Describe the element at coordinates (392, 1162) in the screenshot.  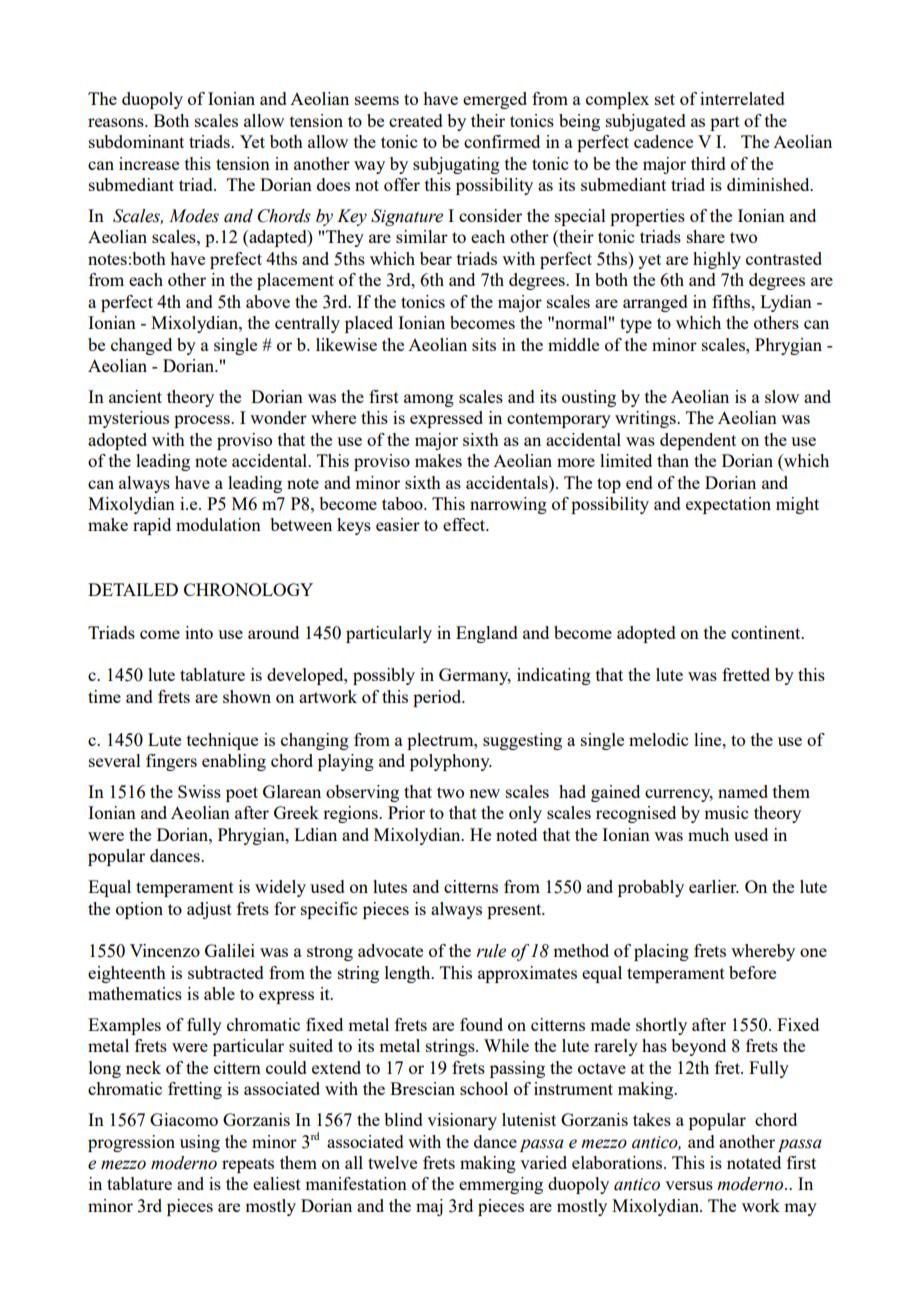
I see `twelve` at that location.
